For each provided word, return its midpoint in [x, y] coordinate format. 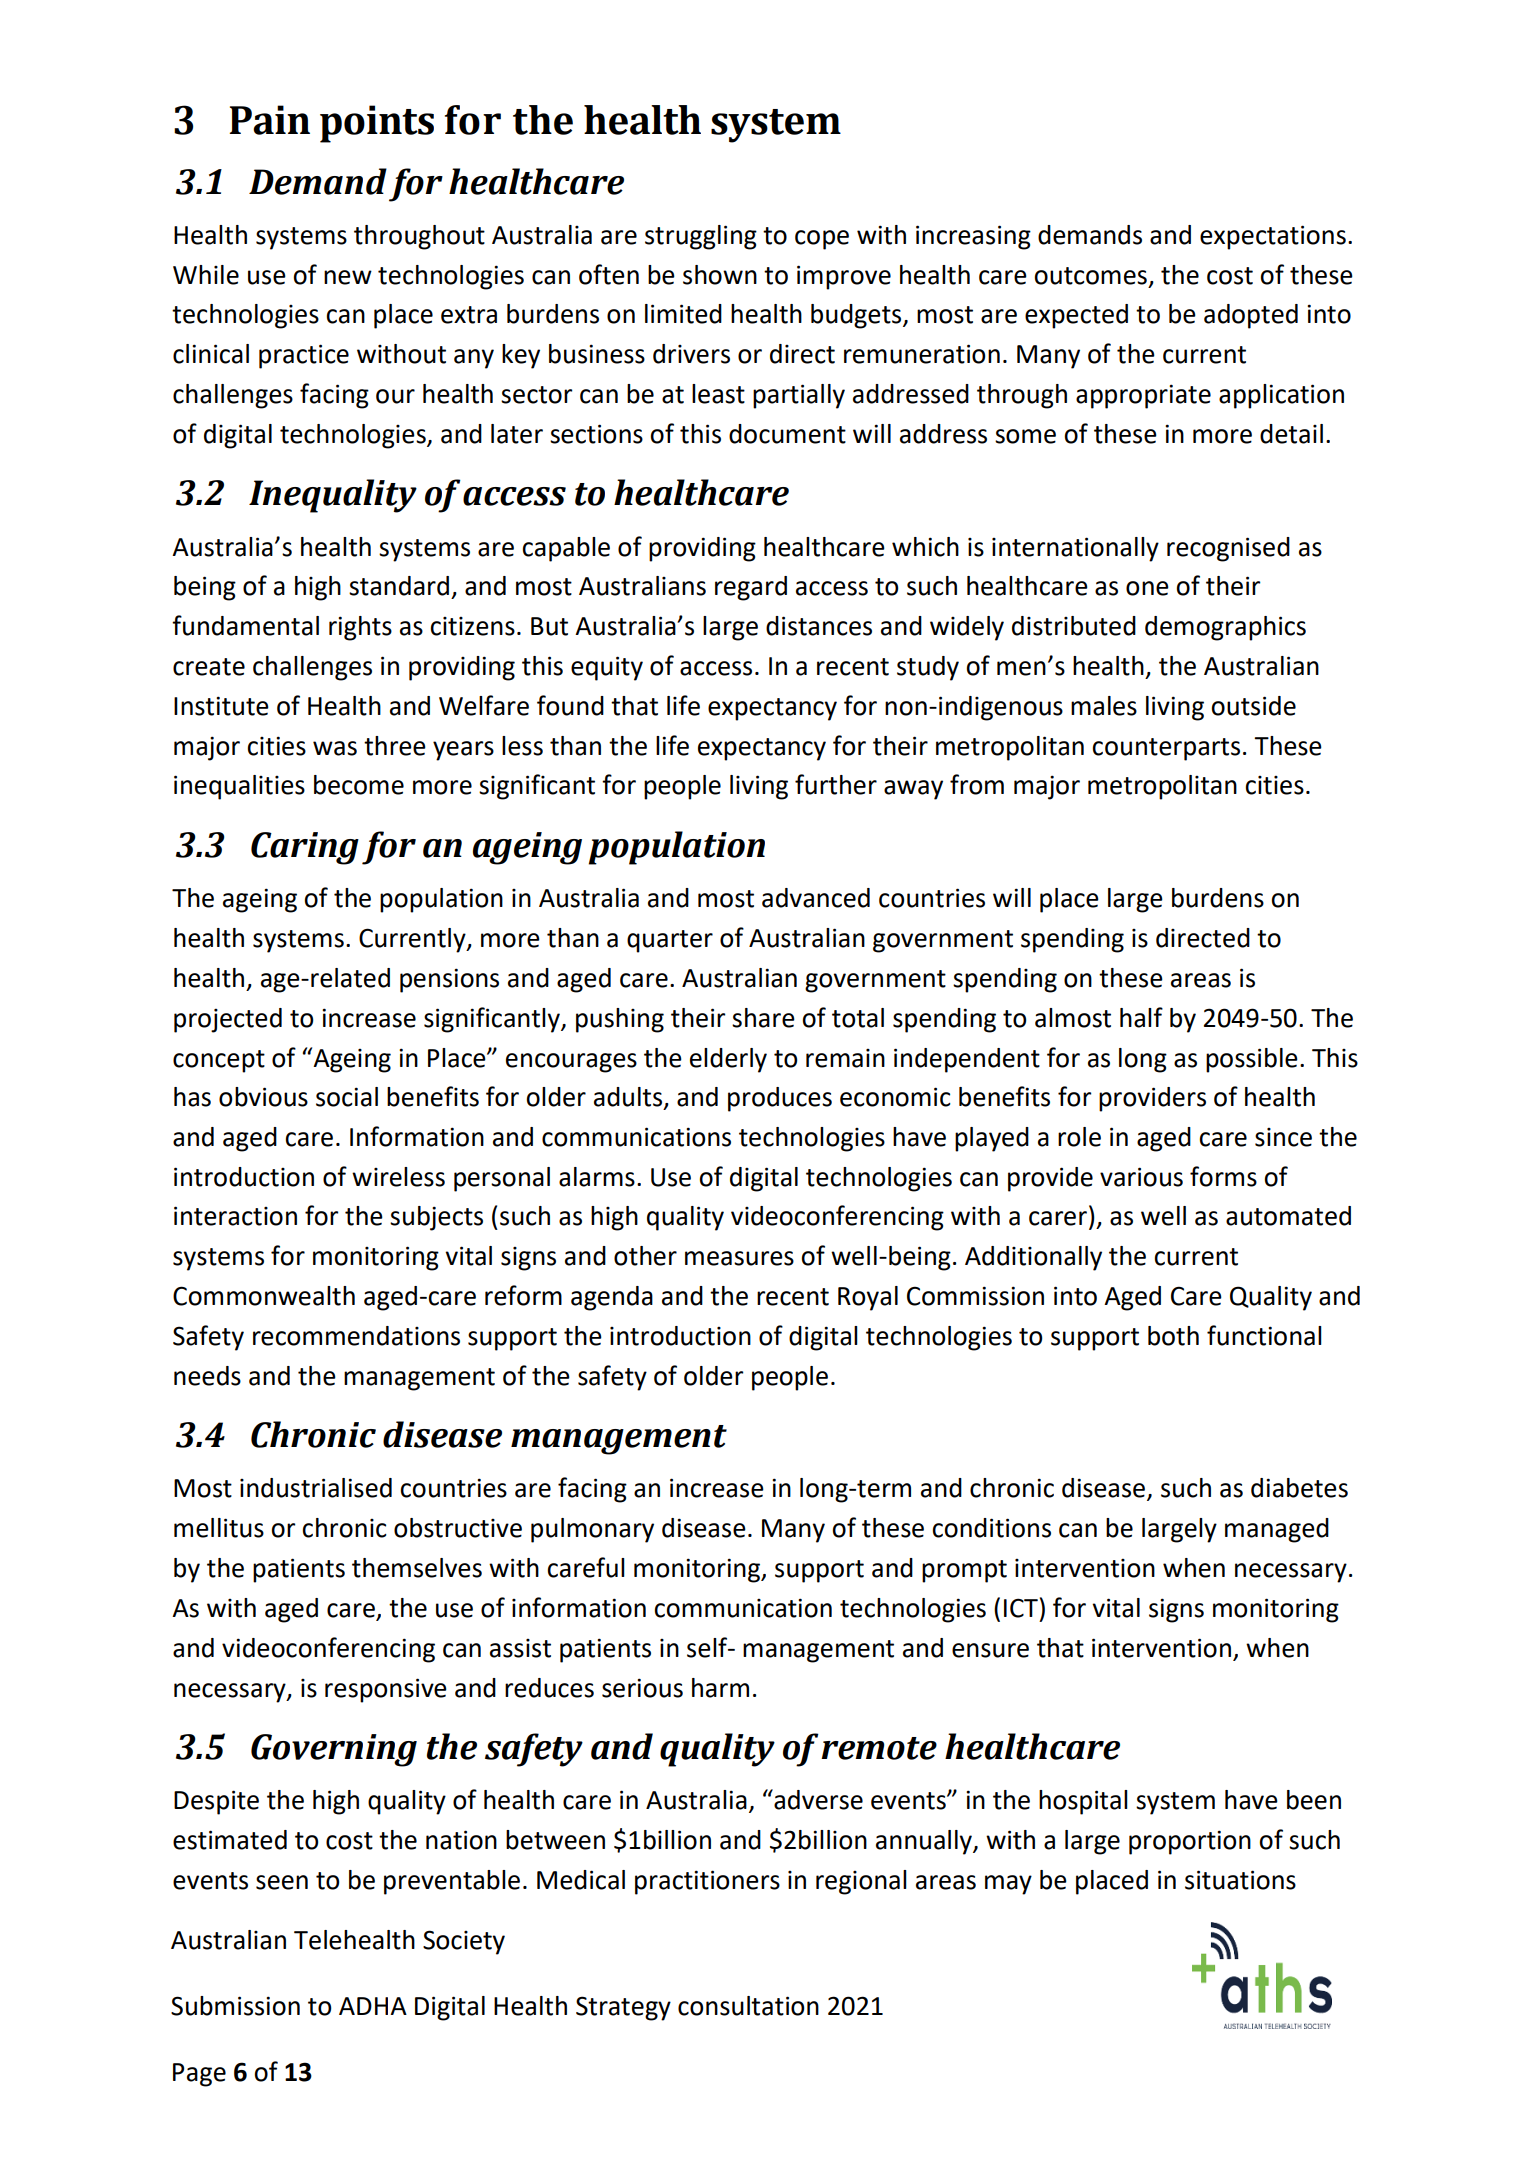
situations [1240, 1880]
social [347, 1097]
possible [1252, 1060]
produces [780, 1099]
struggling [701, 237]
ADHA [373, 2006]
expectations [1273, 237]
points [377, 124]
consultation [748, 2006]
